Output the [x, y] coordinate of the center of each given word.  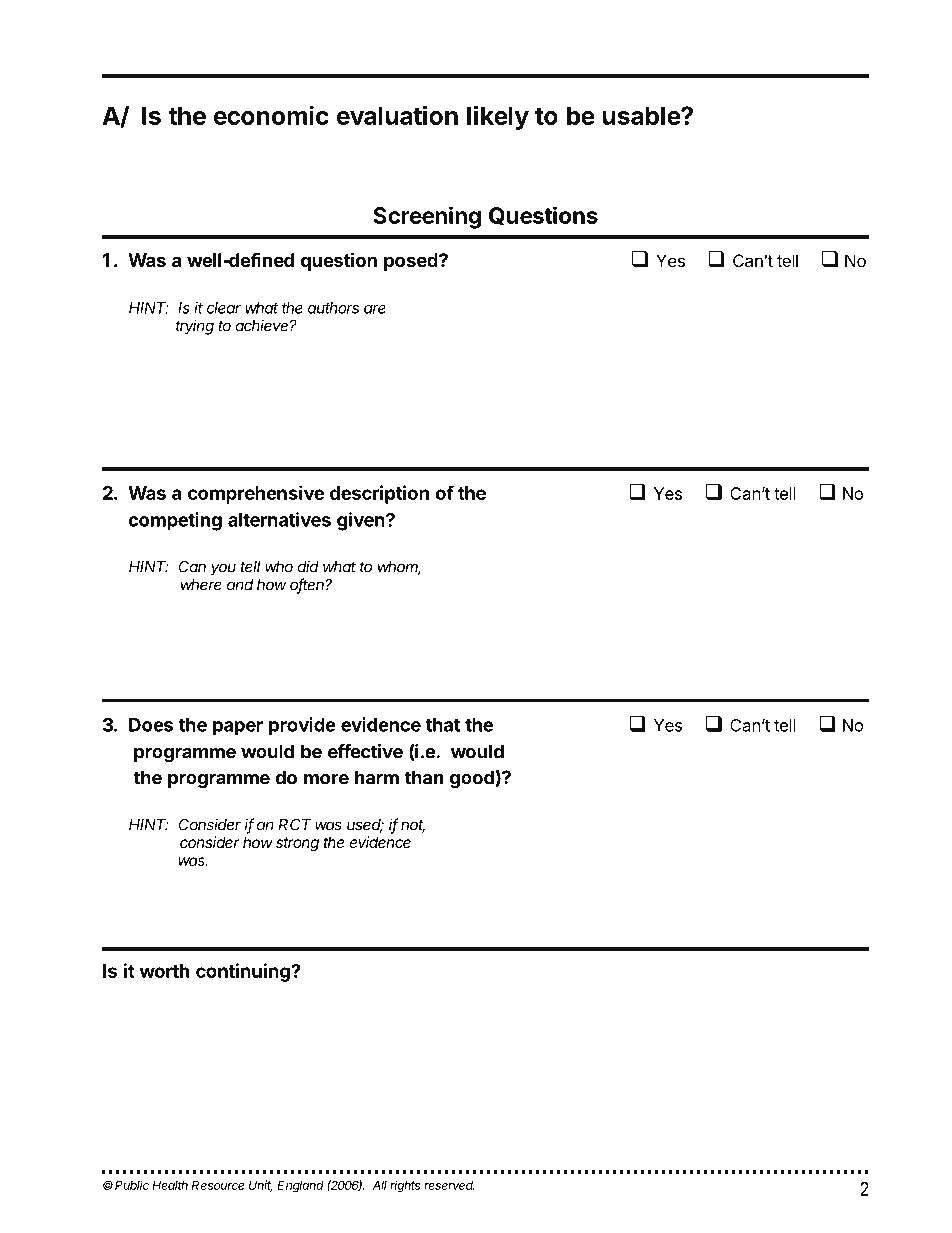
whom [399, 568]
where [201, 585]
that [443, 725]
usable [642, 115]
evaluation [397, 115]
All [379, 1185]
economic [271, 115]
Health [170, 1185]
